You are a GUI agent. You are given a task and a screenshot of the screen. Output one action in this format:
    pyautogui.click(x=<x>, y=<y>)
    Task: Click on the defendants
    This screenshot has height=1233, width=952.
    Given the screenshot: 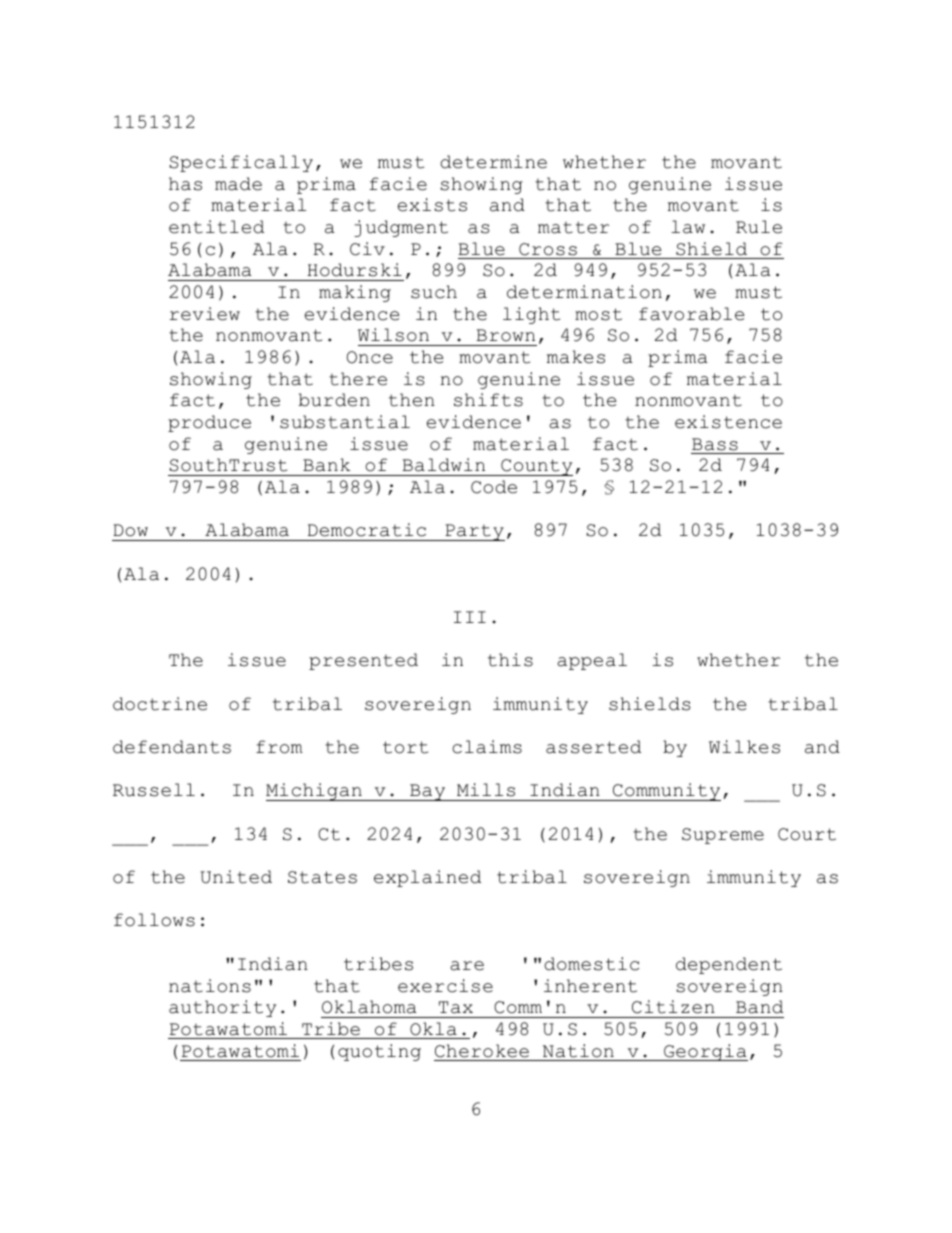 What is the action you would take?
    pyautogui.click(x=172, y=747)
